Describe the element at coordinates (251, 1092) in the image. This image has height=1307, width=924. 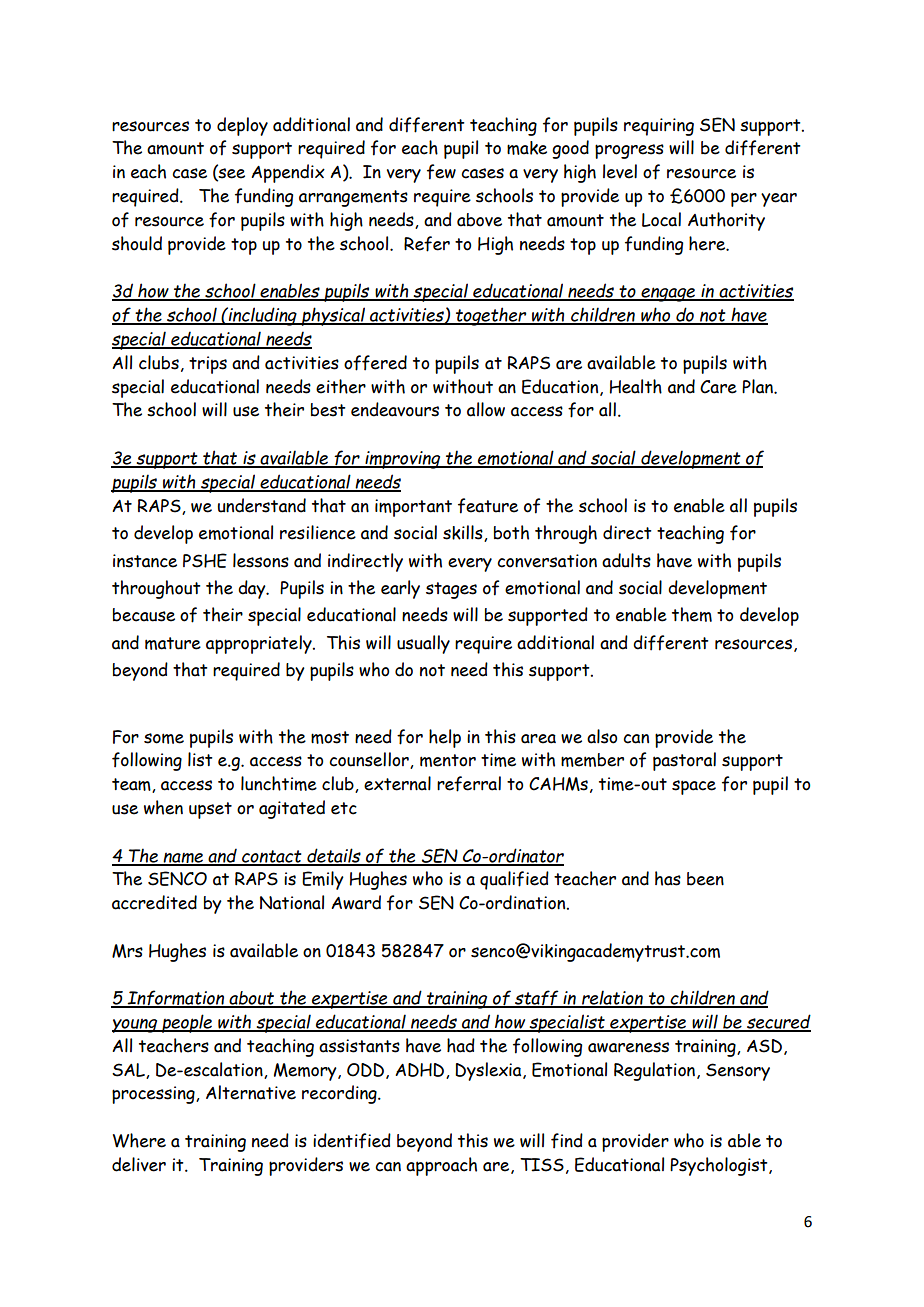
I see `Alternative` at that location.
